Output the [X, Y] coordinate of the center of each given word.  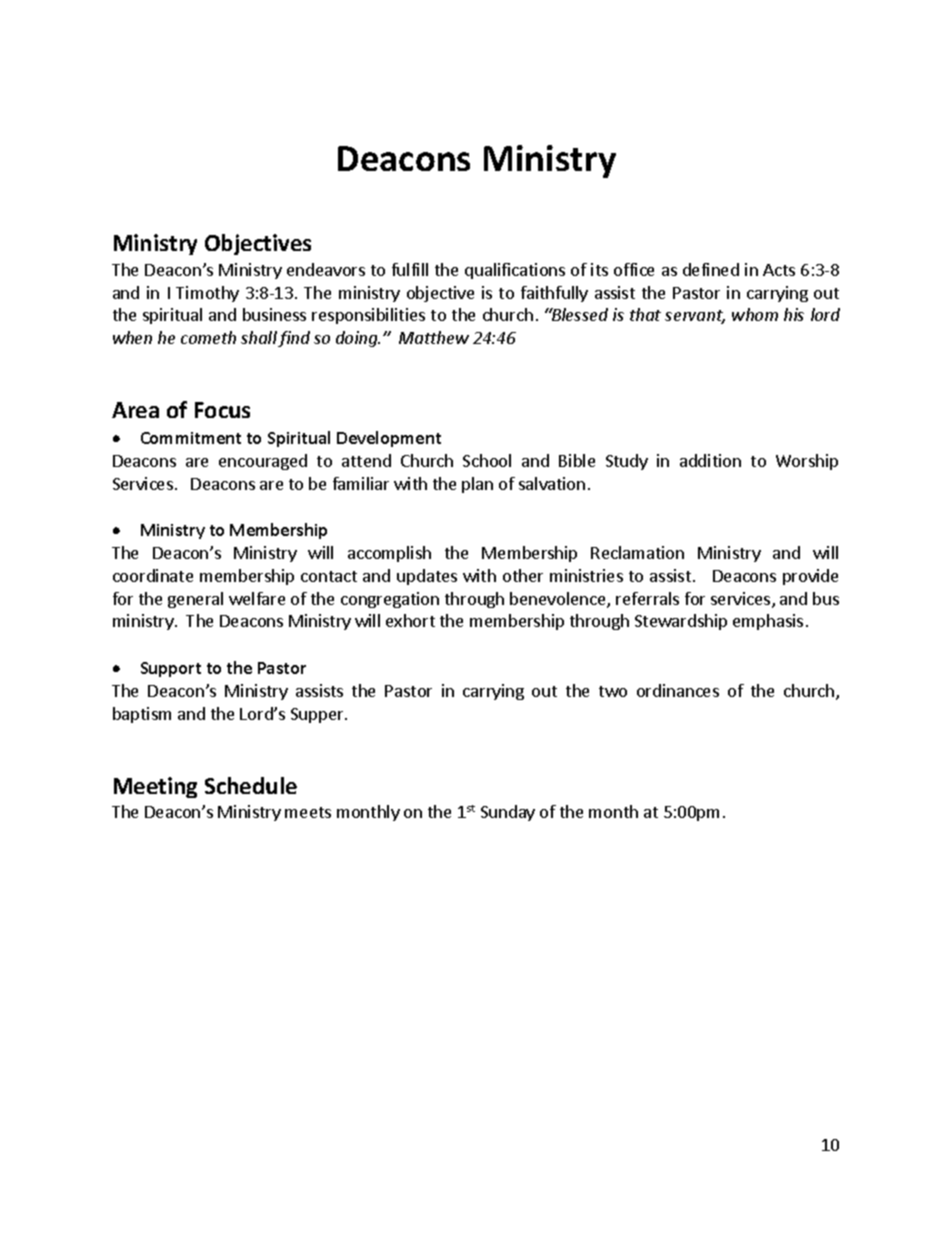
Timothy [207, 294]
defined [711, 269]
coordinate [153, 575]
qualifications [515, 271]
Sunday [508, 813]
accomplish [389, 554]
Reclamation [637, 552]
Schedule [251, 785]
